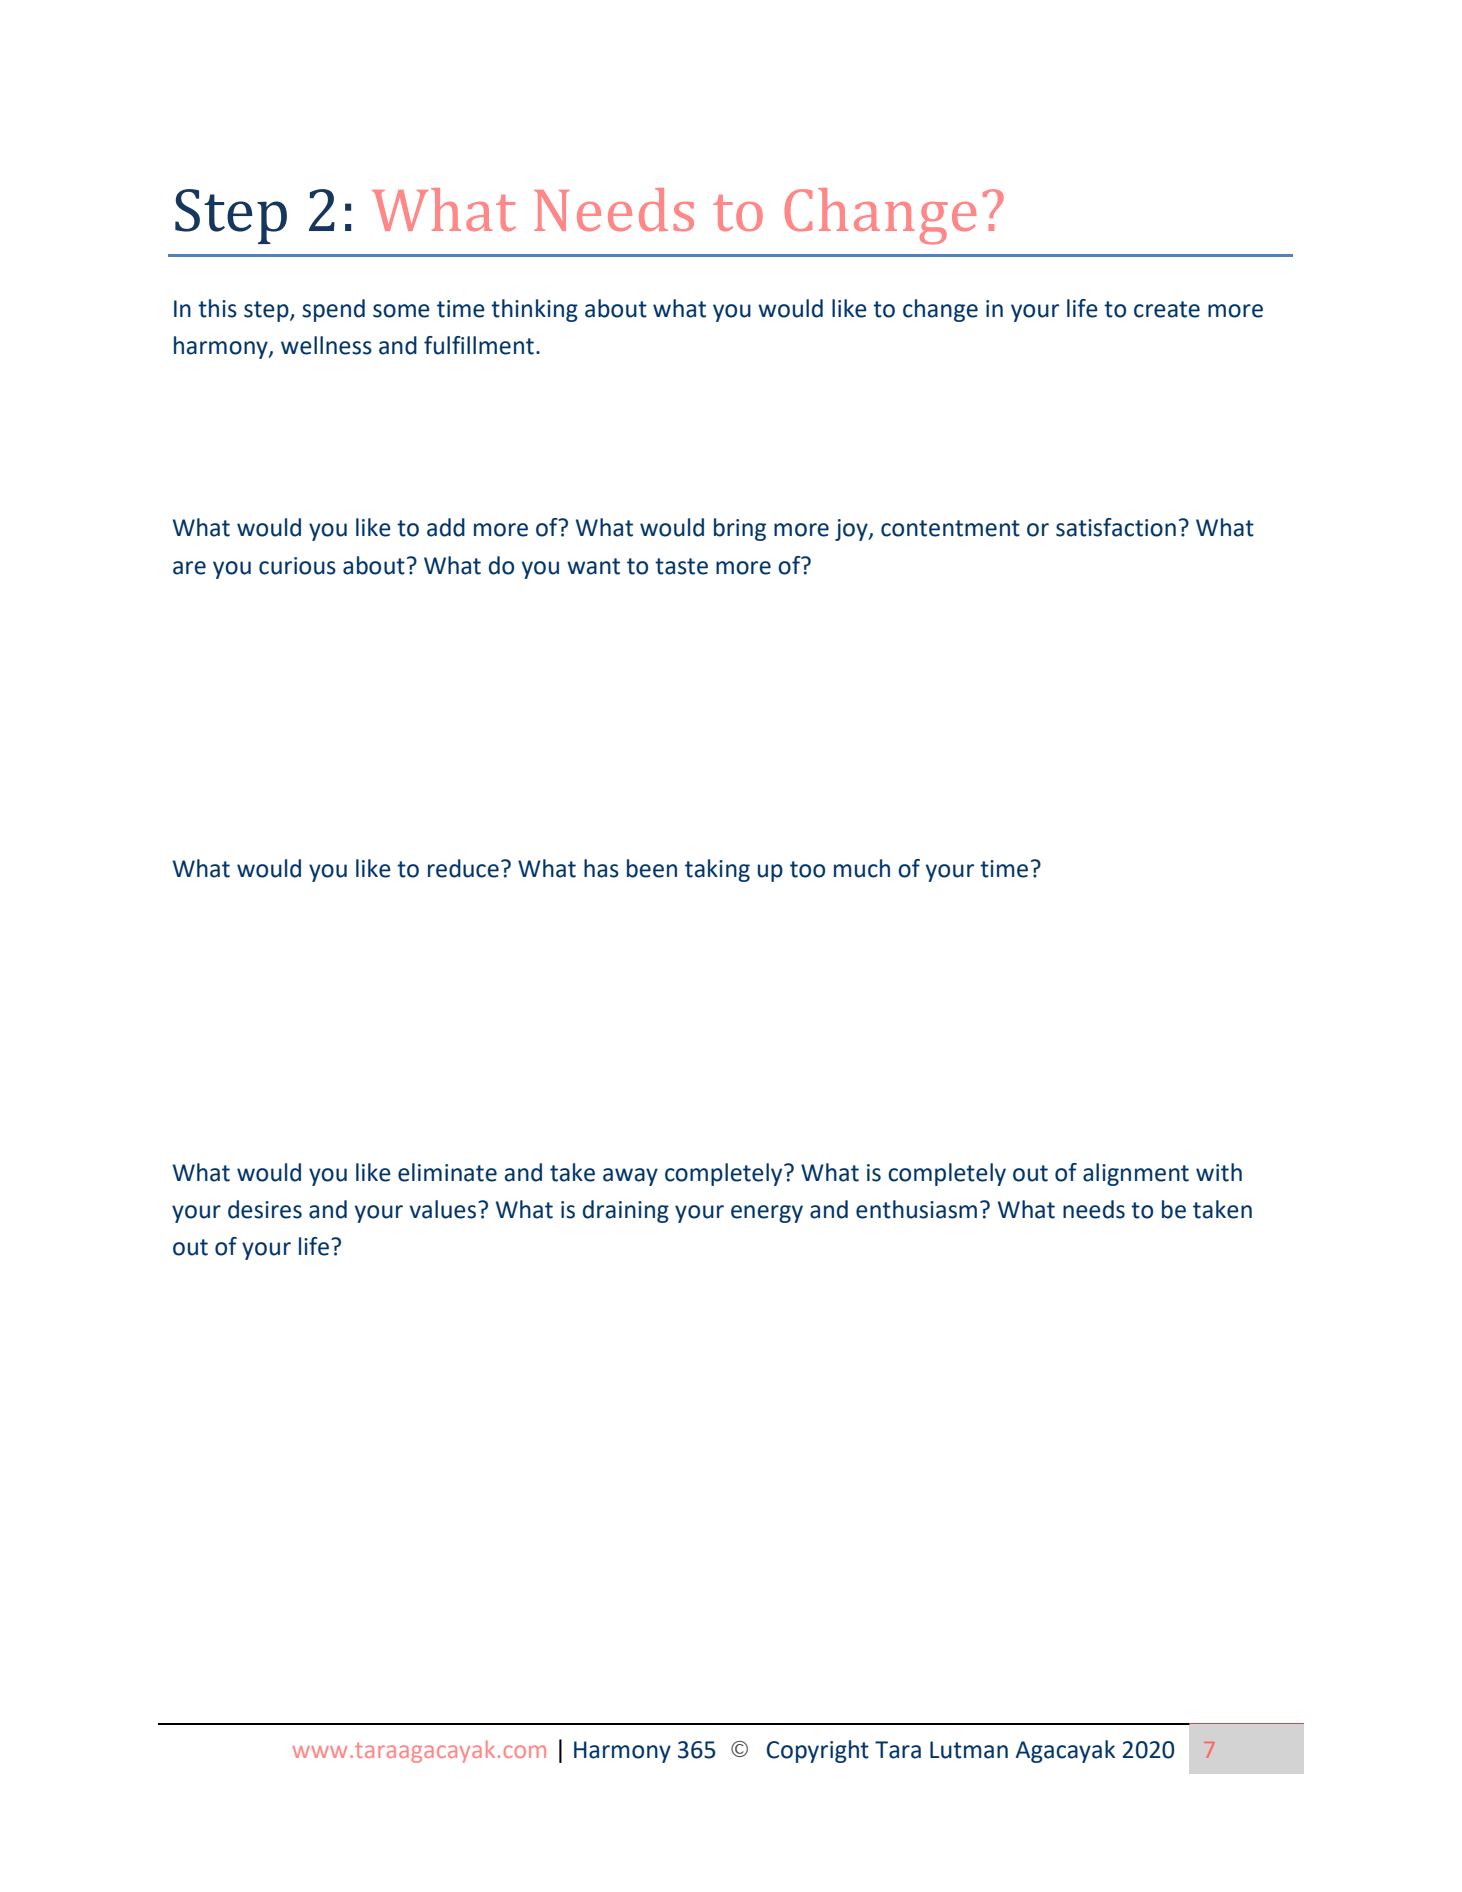  I want to click on Copyright, so click(818, 1751).
